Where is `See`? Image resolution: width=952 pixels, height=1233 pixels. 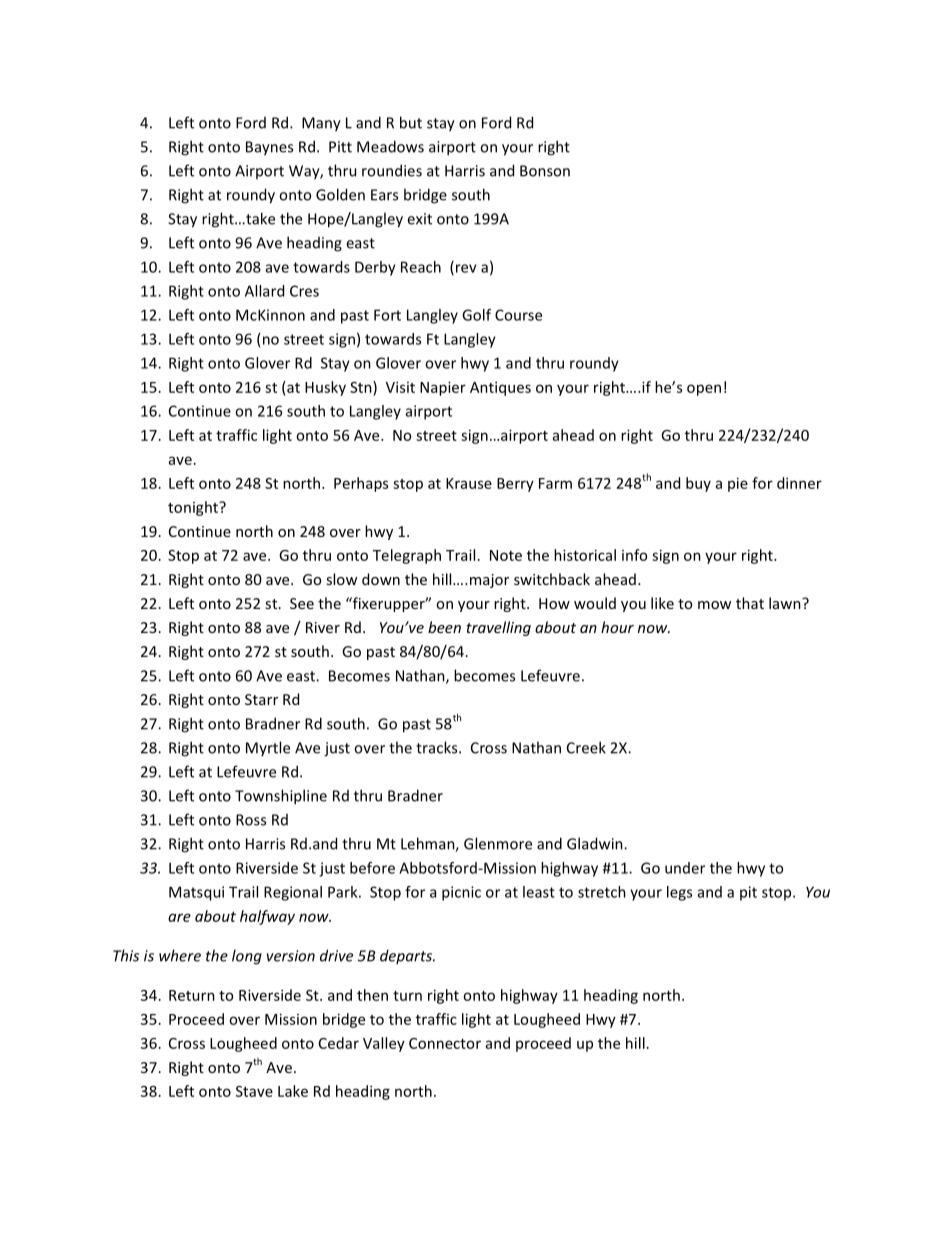
See is located at coordinates (302, 603).
